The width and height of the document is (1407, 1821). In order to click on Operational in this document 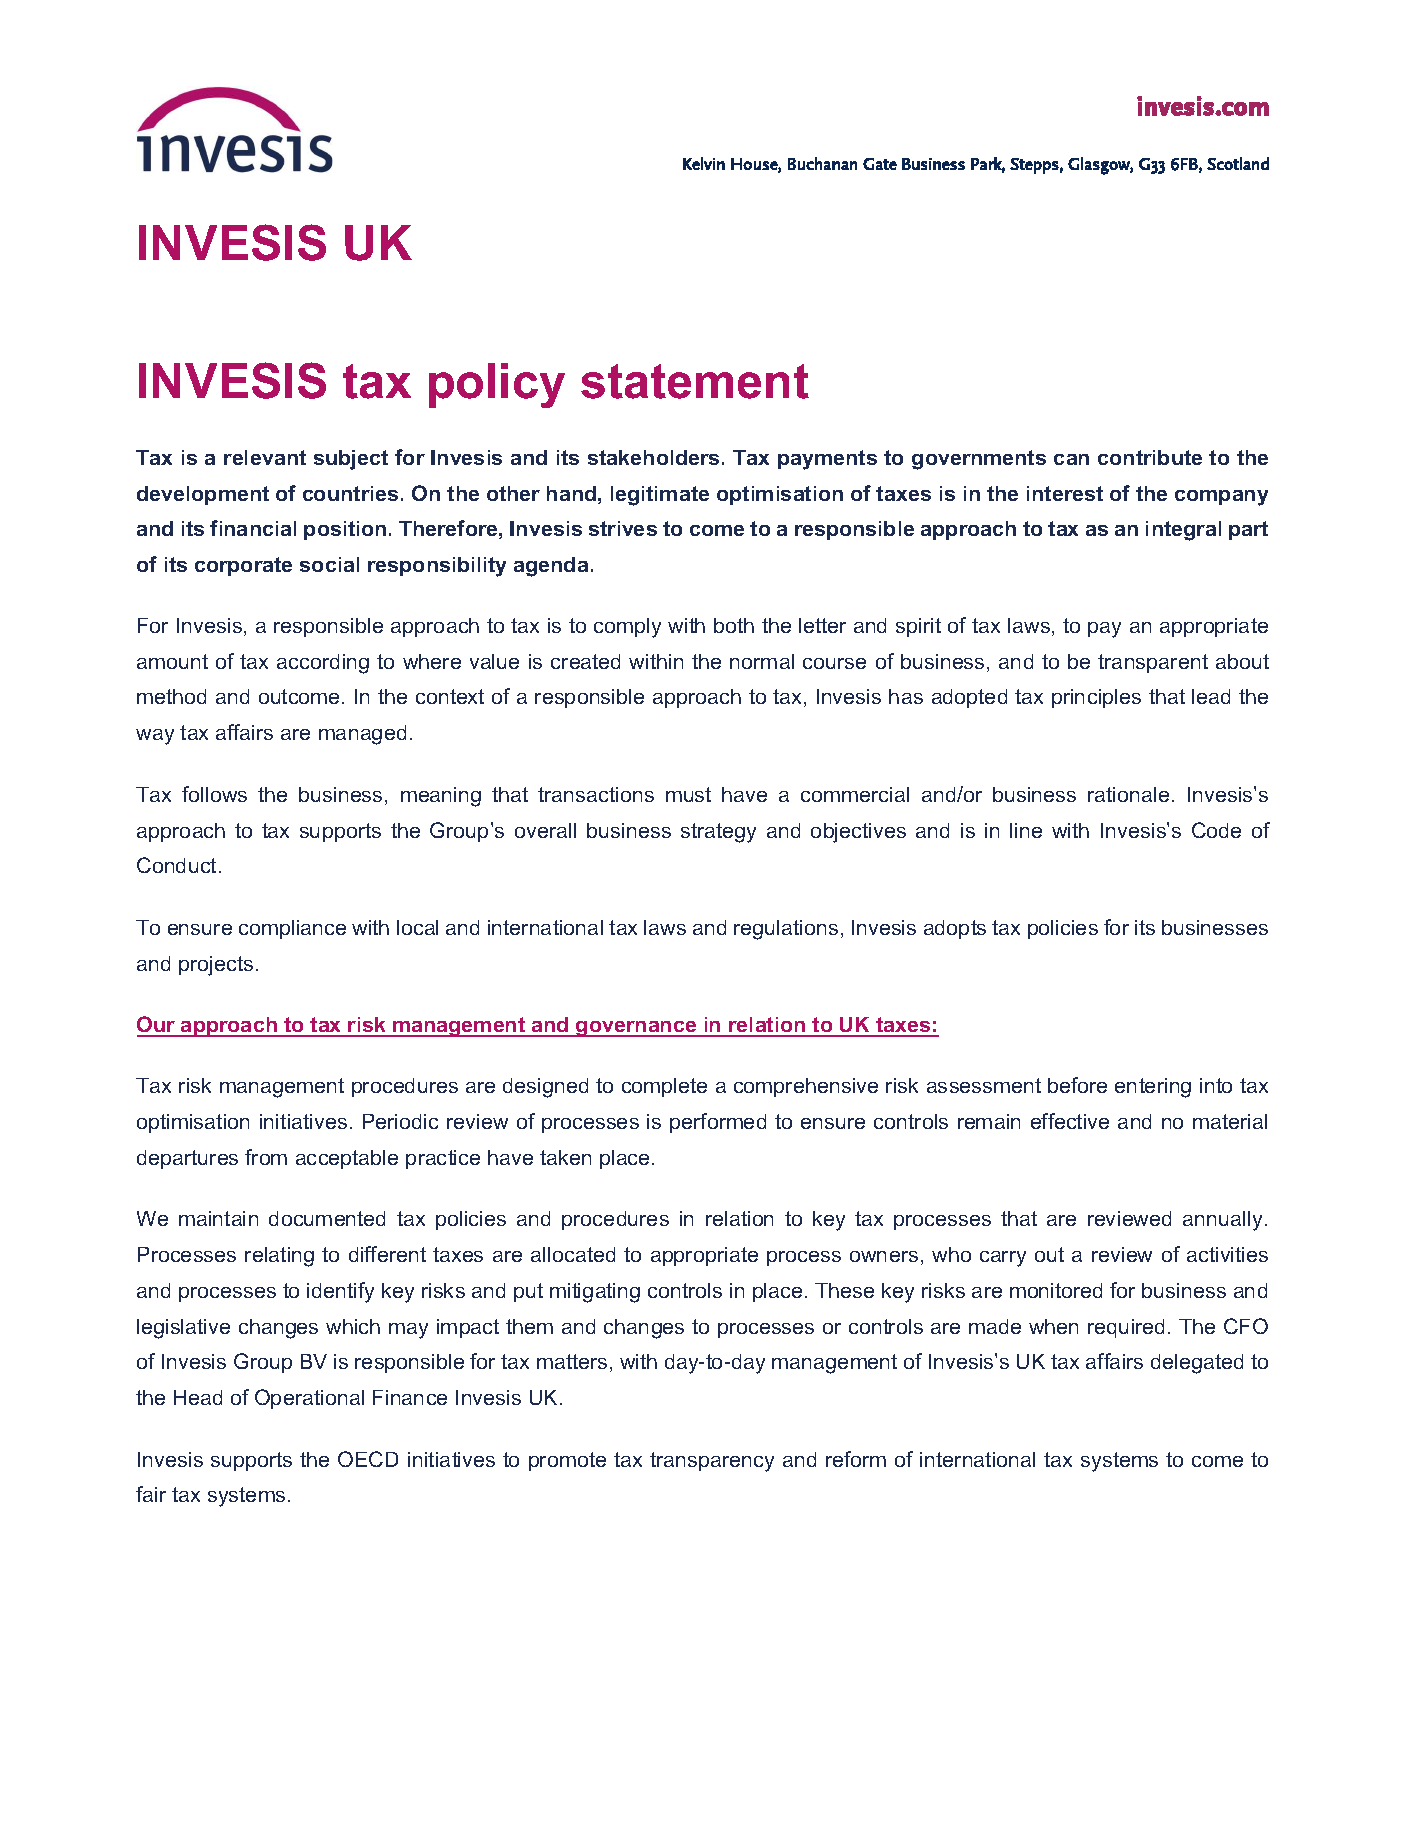, I will do `click(309, 1399)`.
